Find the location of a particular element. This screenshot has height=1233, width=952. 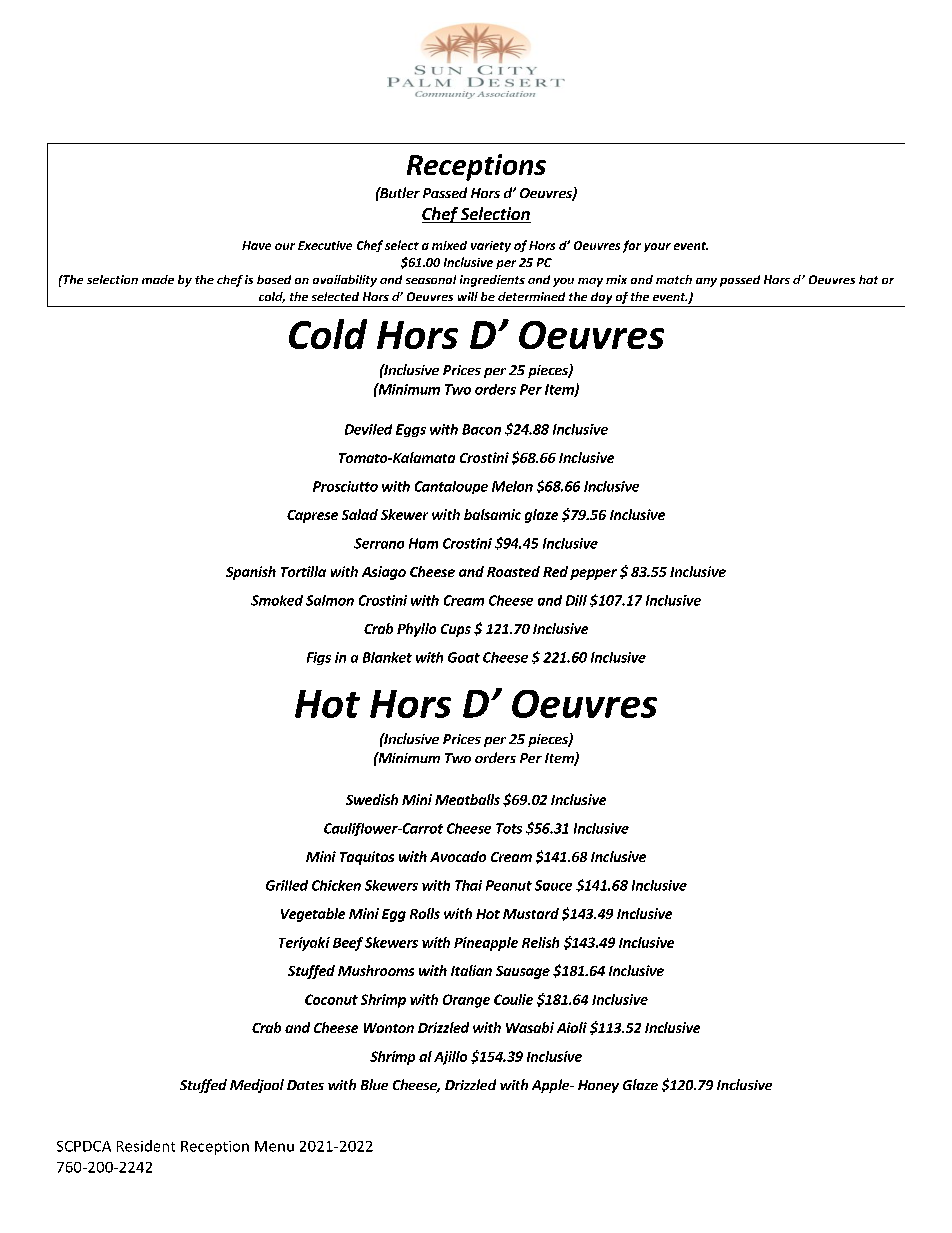

Have is located at coordinates (256, 245).
